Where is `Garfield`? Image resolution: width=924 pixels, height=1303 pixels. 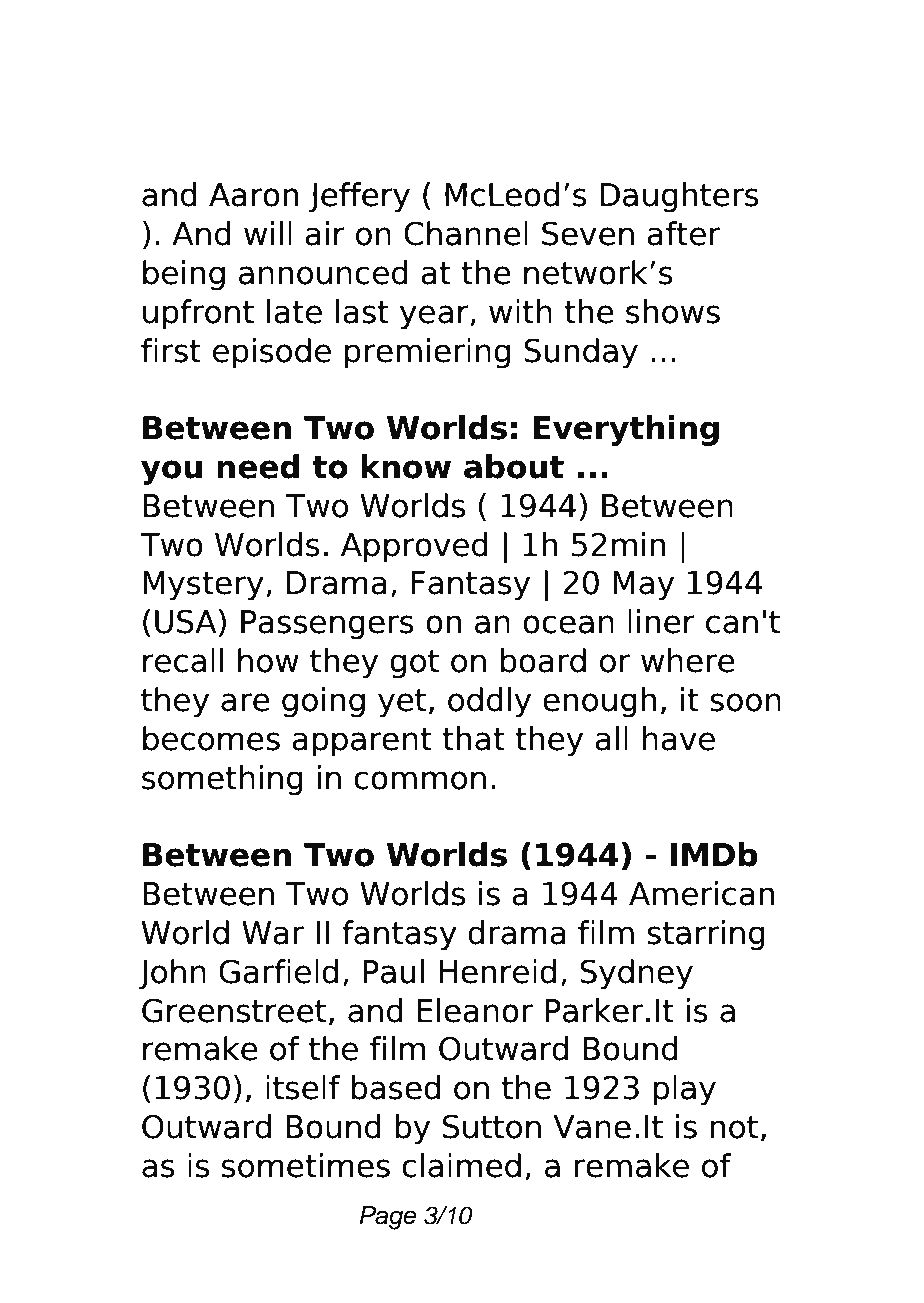
Garfield is located at coordinates (278, 971).
